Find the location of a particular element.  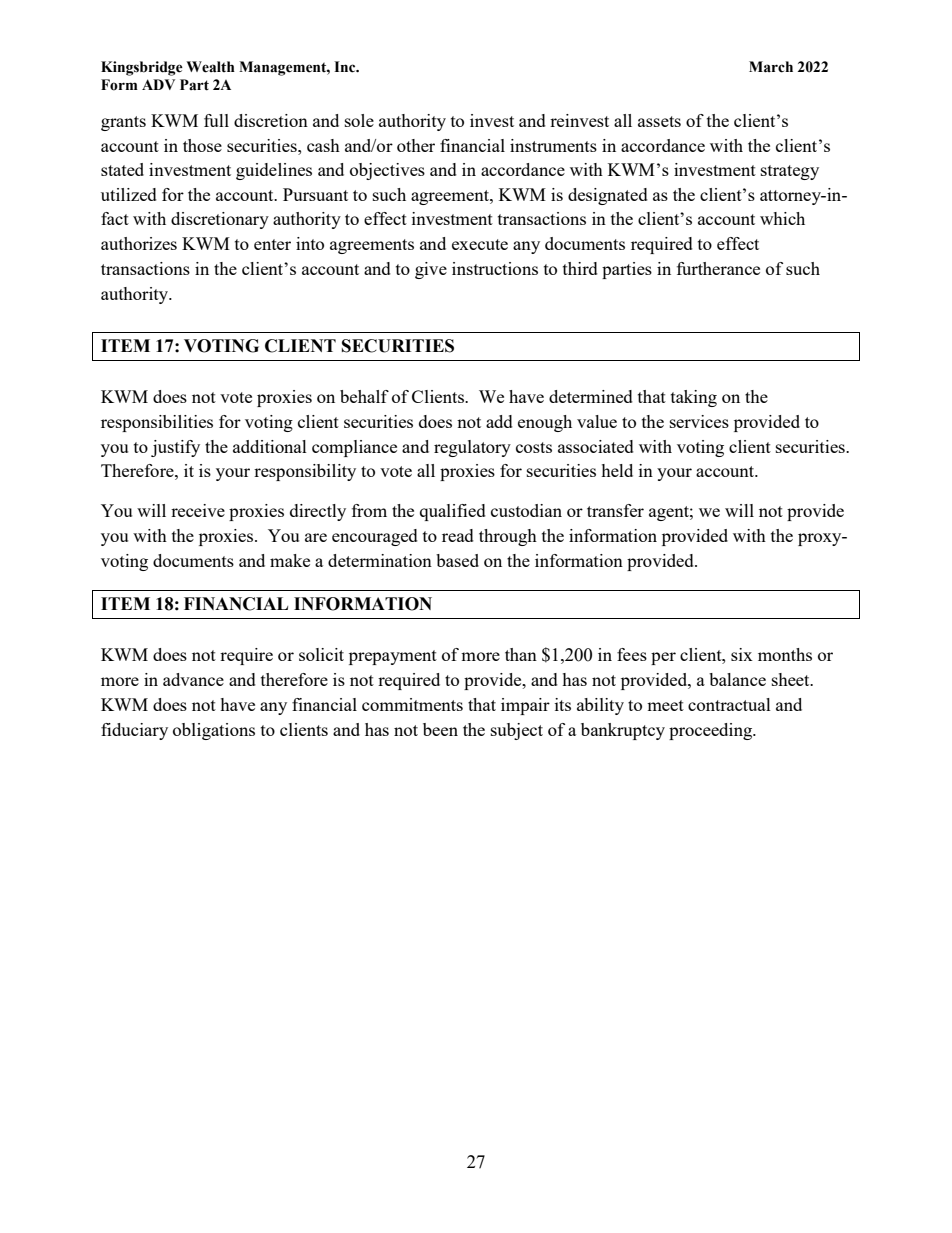

qualified is located at coordinates (453, 512).
